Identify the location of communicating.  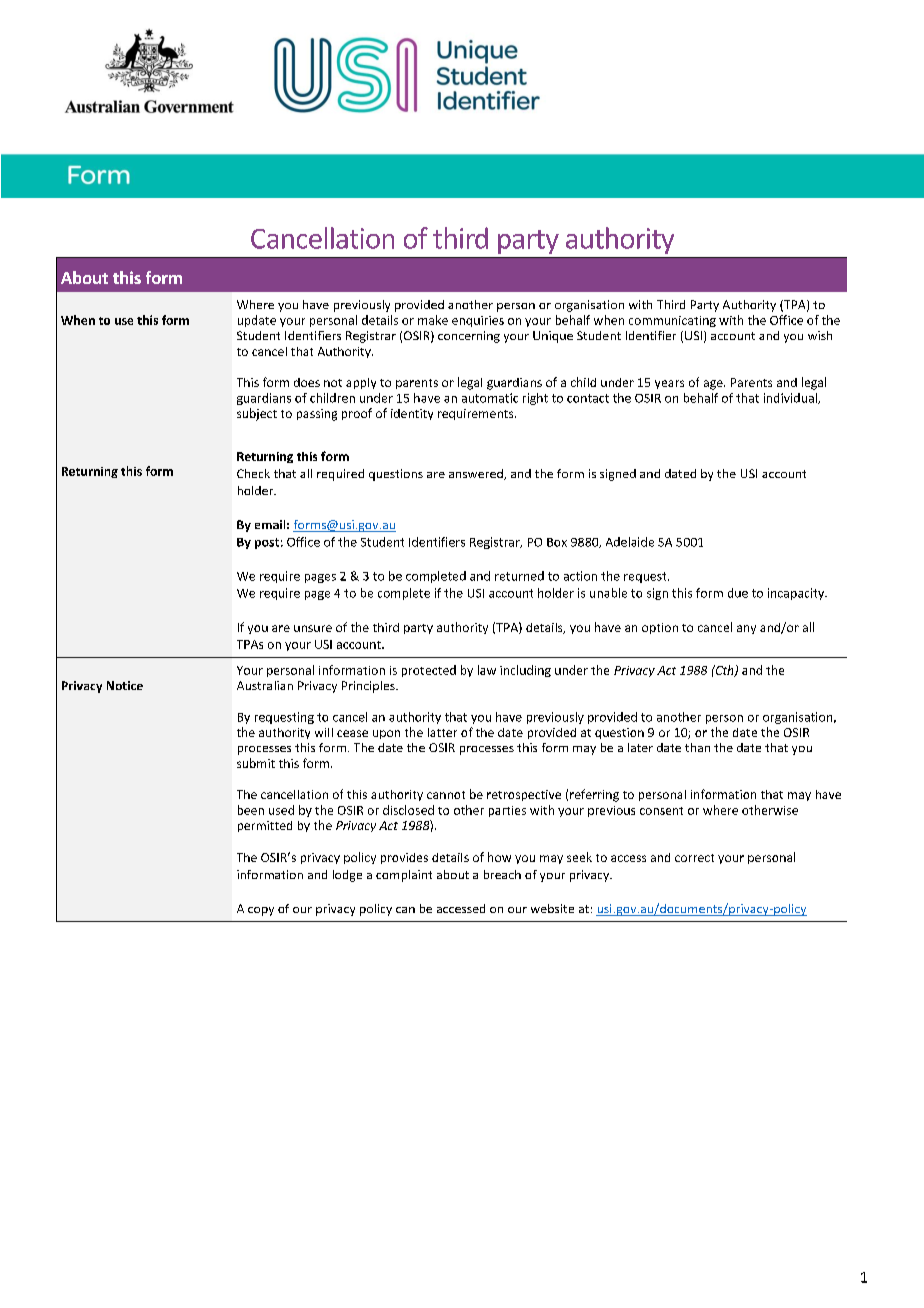
(672, 321).
